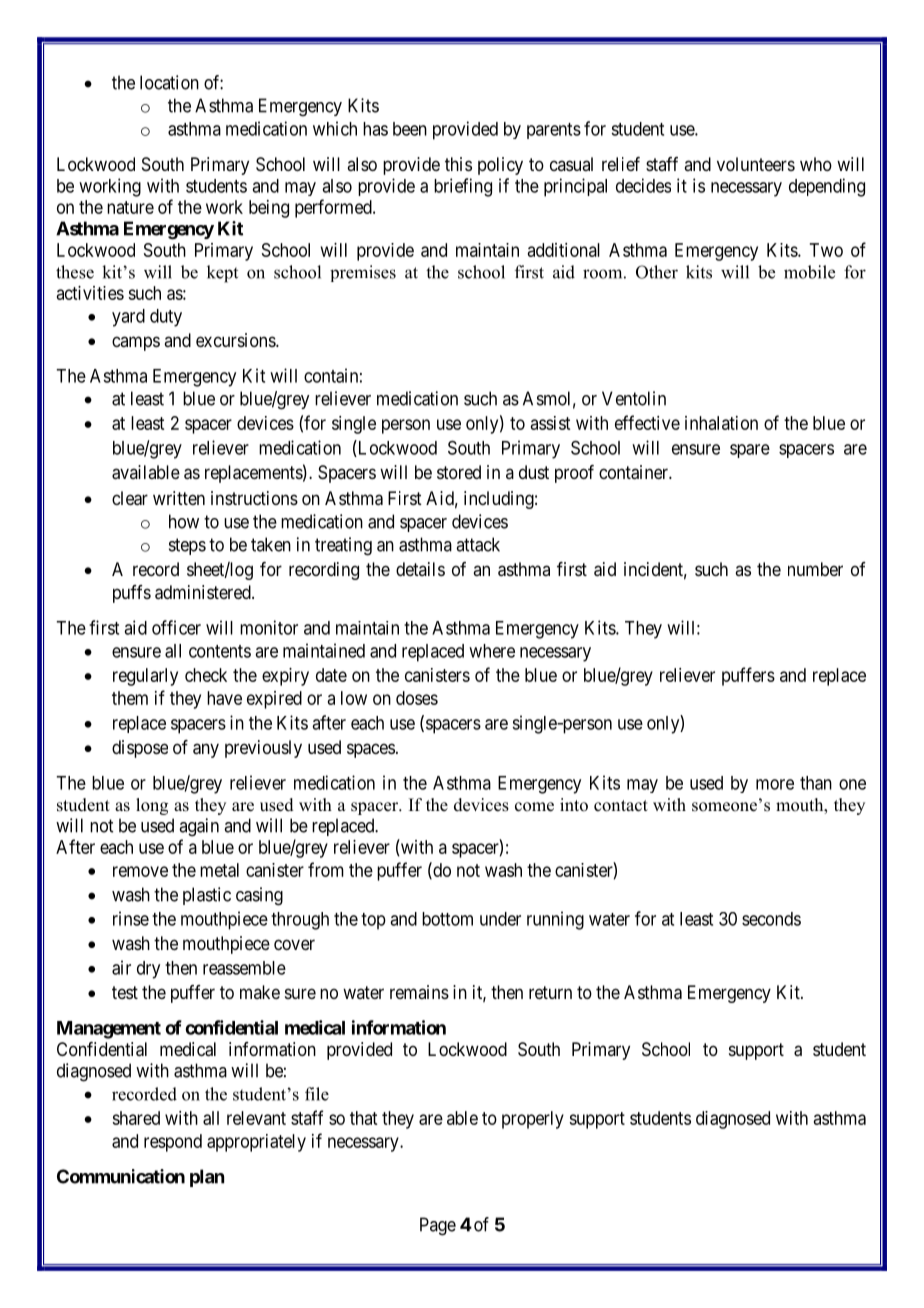  Describe the element at coordinates (131, 918) in the screenshot. I see `rinse` at that location.
